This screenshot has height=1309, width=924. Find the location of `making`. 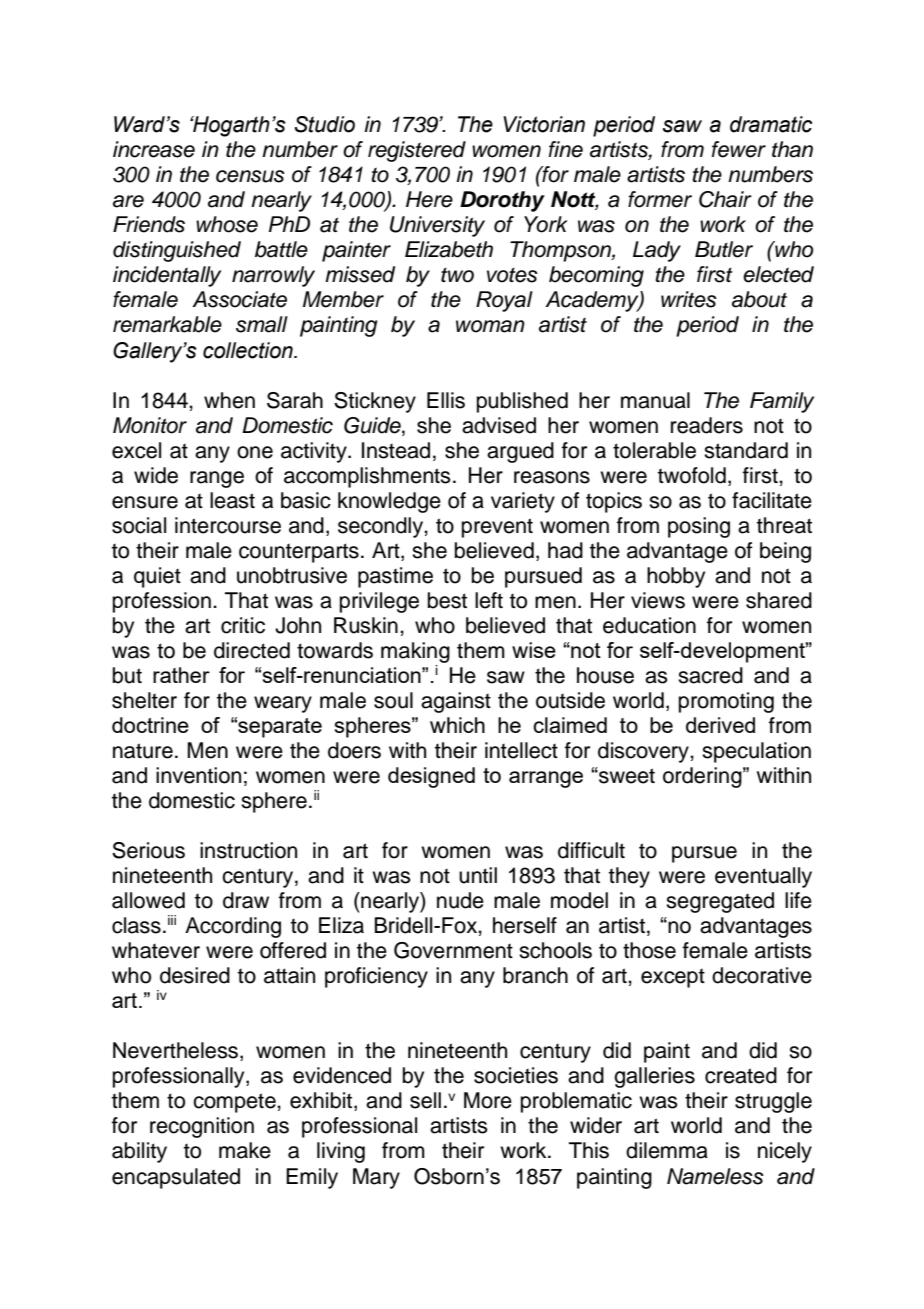

making is located at coordinates (415, 652).
